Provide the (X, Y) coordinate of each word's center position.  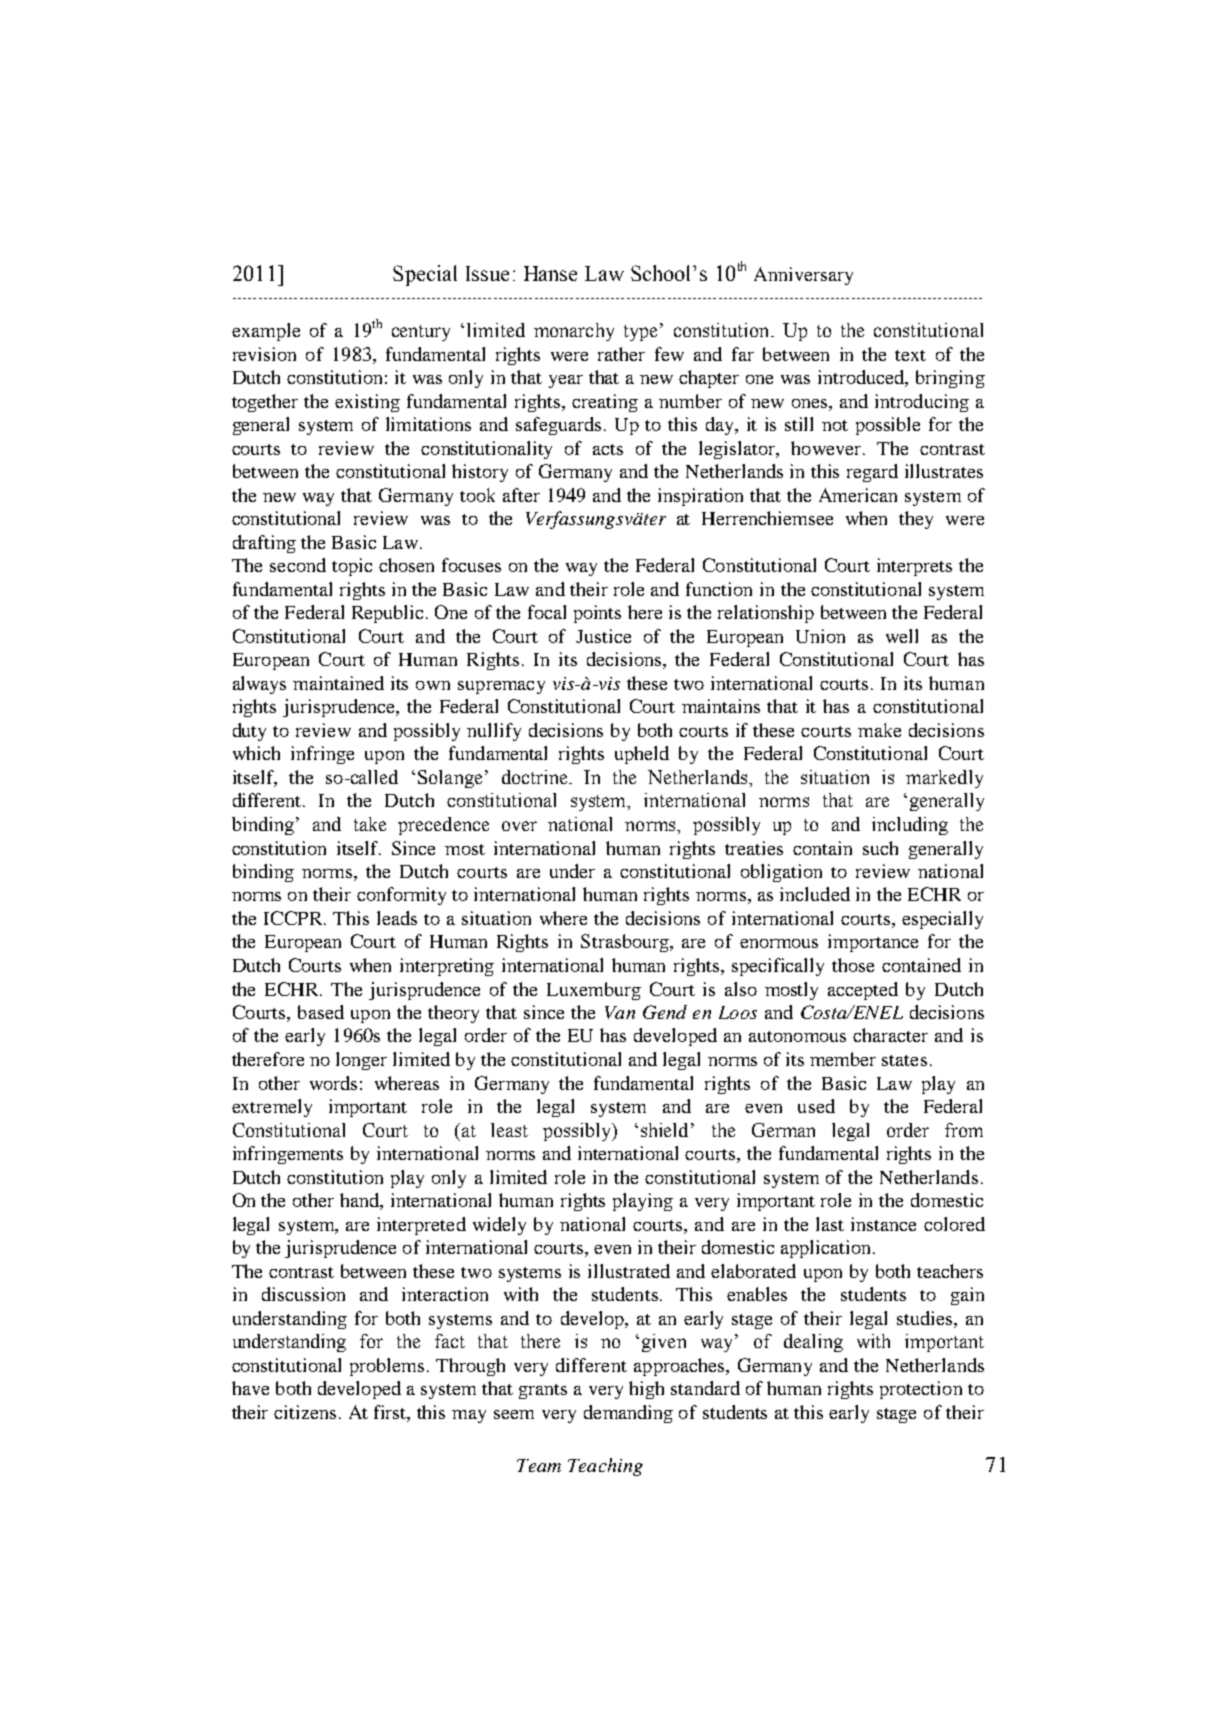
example (266, 332)
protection (921, 1390)
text (910, 355)
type (640, 333)
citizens (305, 1412)
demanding (628, 1414)
